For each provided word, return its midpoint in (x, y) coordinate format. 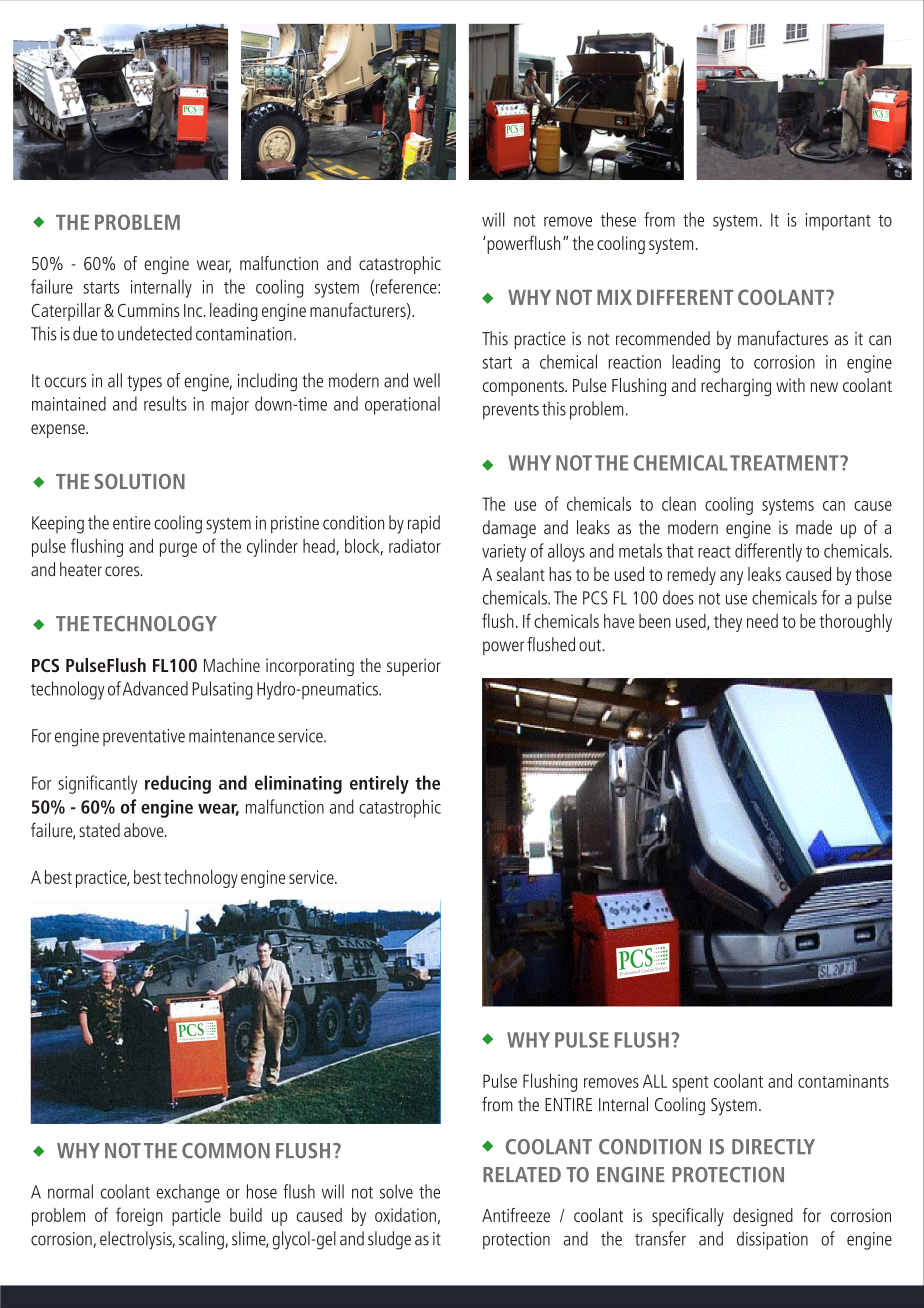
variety (504, 553)
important (838, 222)
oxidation (405, 1215)
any (731, 578)
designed (763, 1217)
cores (123, 571)
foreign (139, 1216)
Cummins (149, 310)
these (618, 219)
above (145, 830)
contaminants (843, 1081)
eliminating (298, 784)
